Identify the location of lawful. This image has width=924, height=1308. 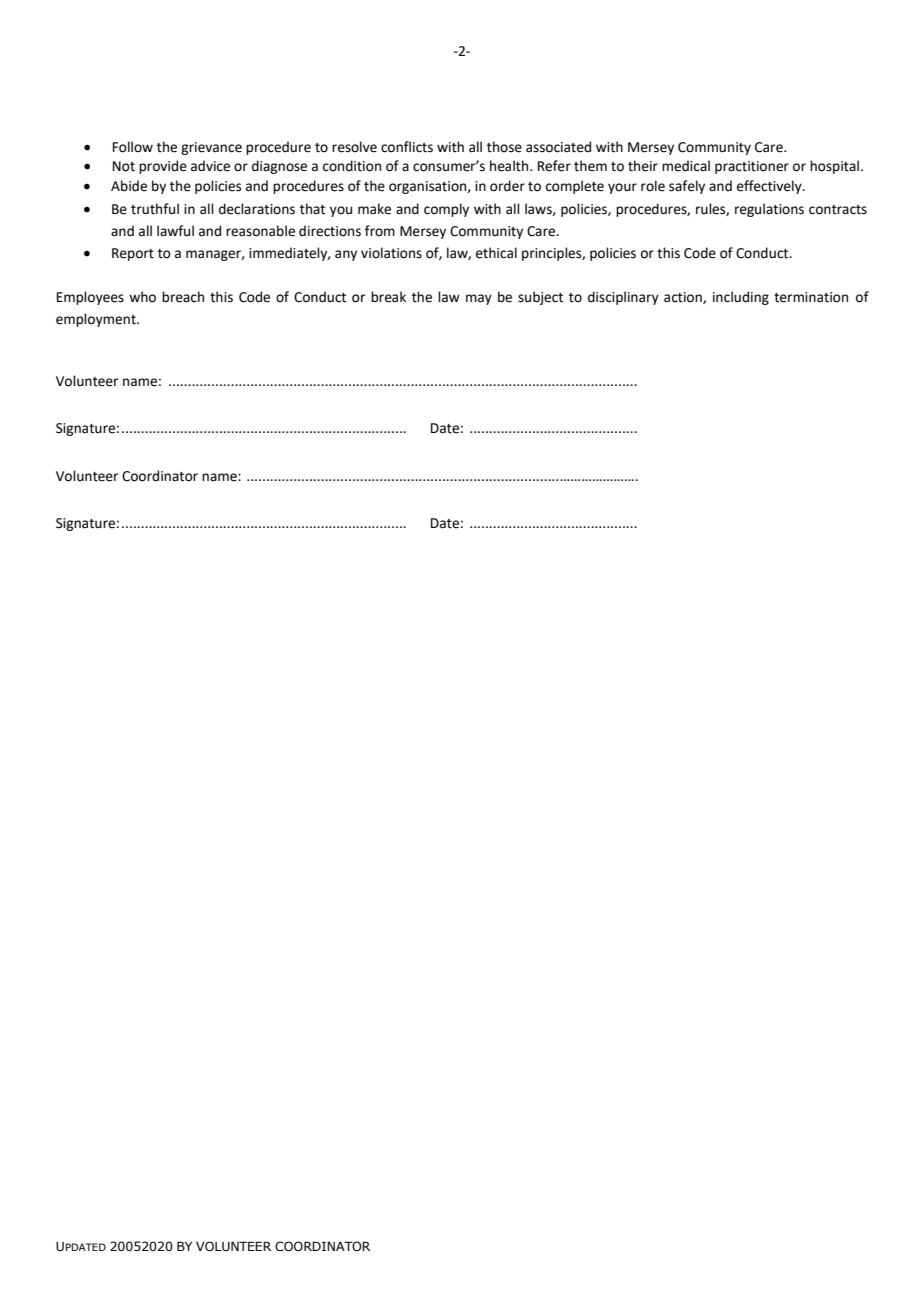
(175, 231).
